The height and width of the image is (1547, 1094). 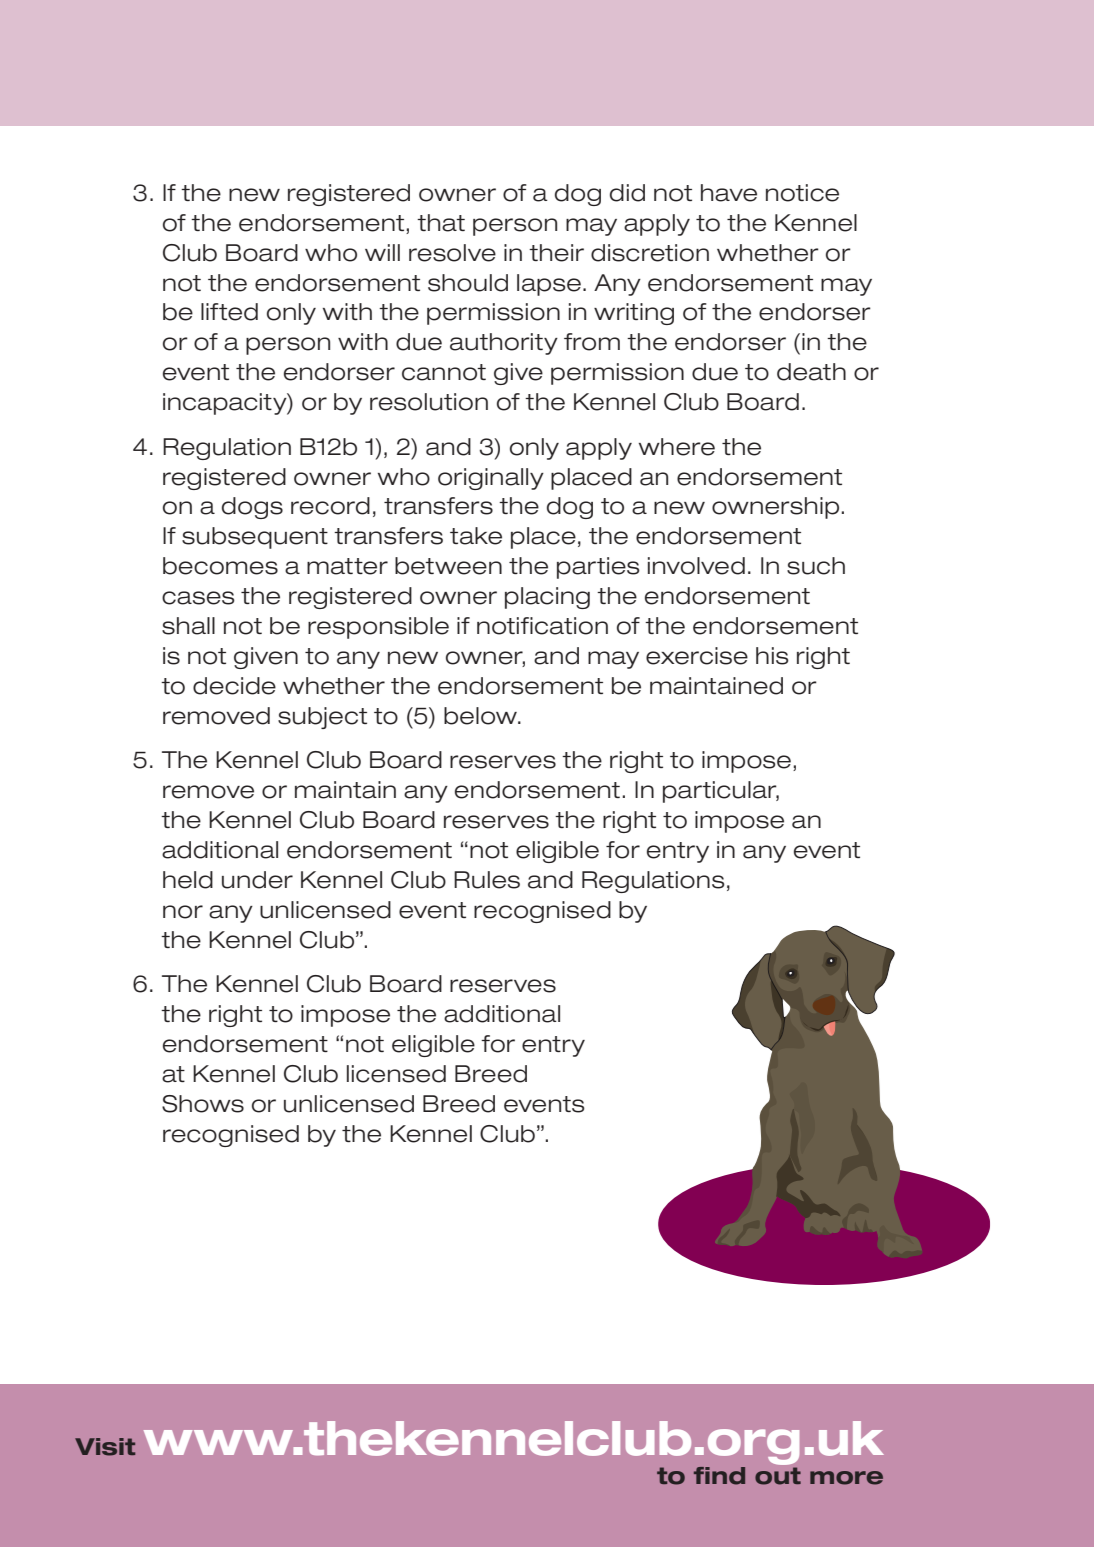 I want to click on lifted, so click(x=229, y=312).
